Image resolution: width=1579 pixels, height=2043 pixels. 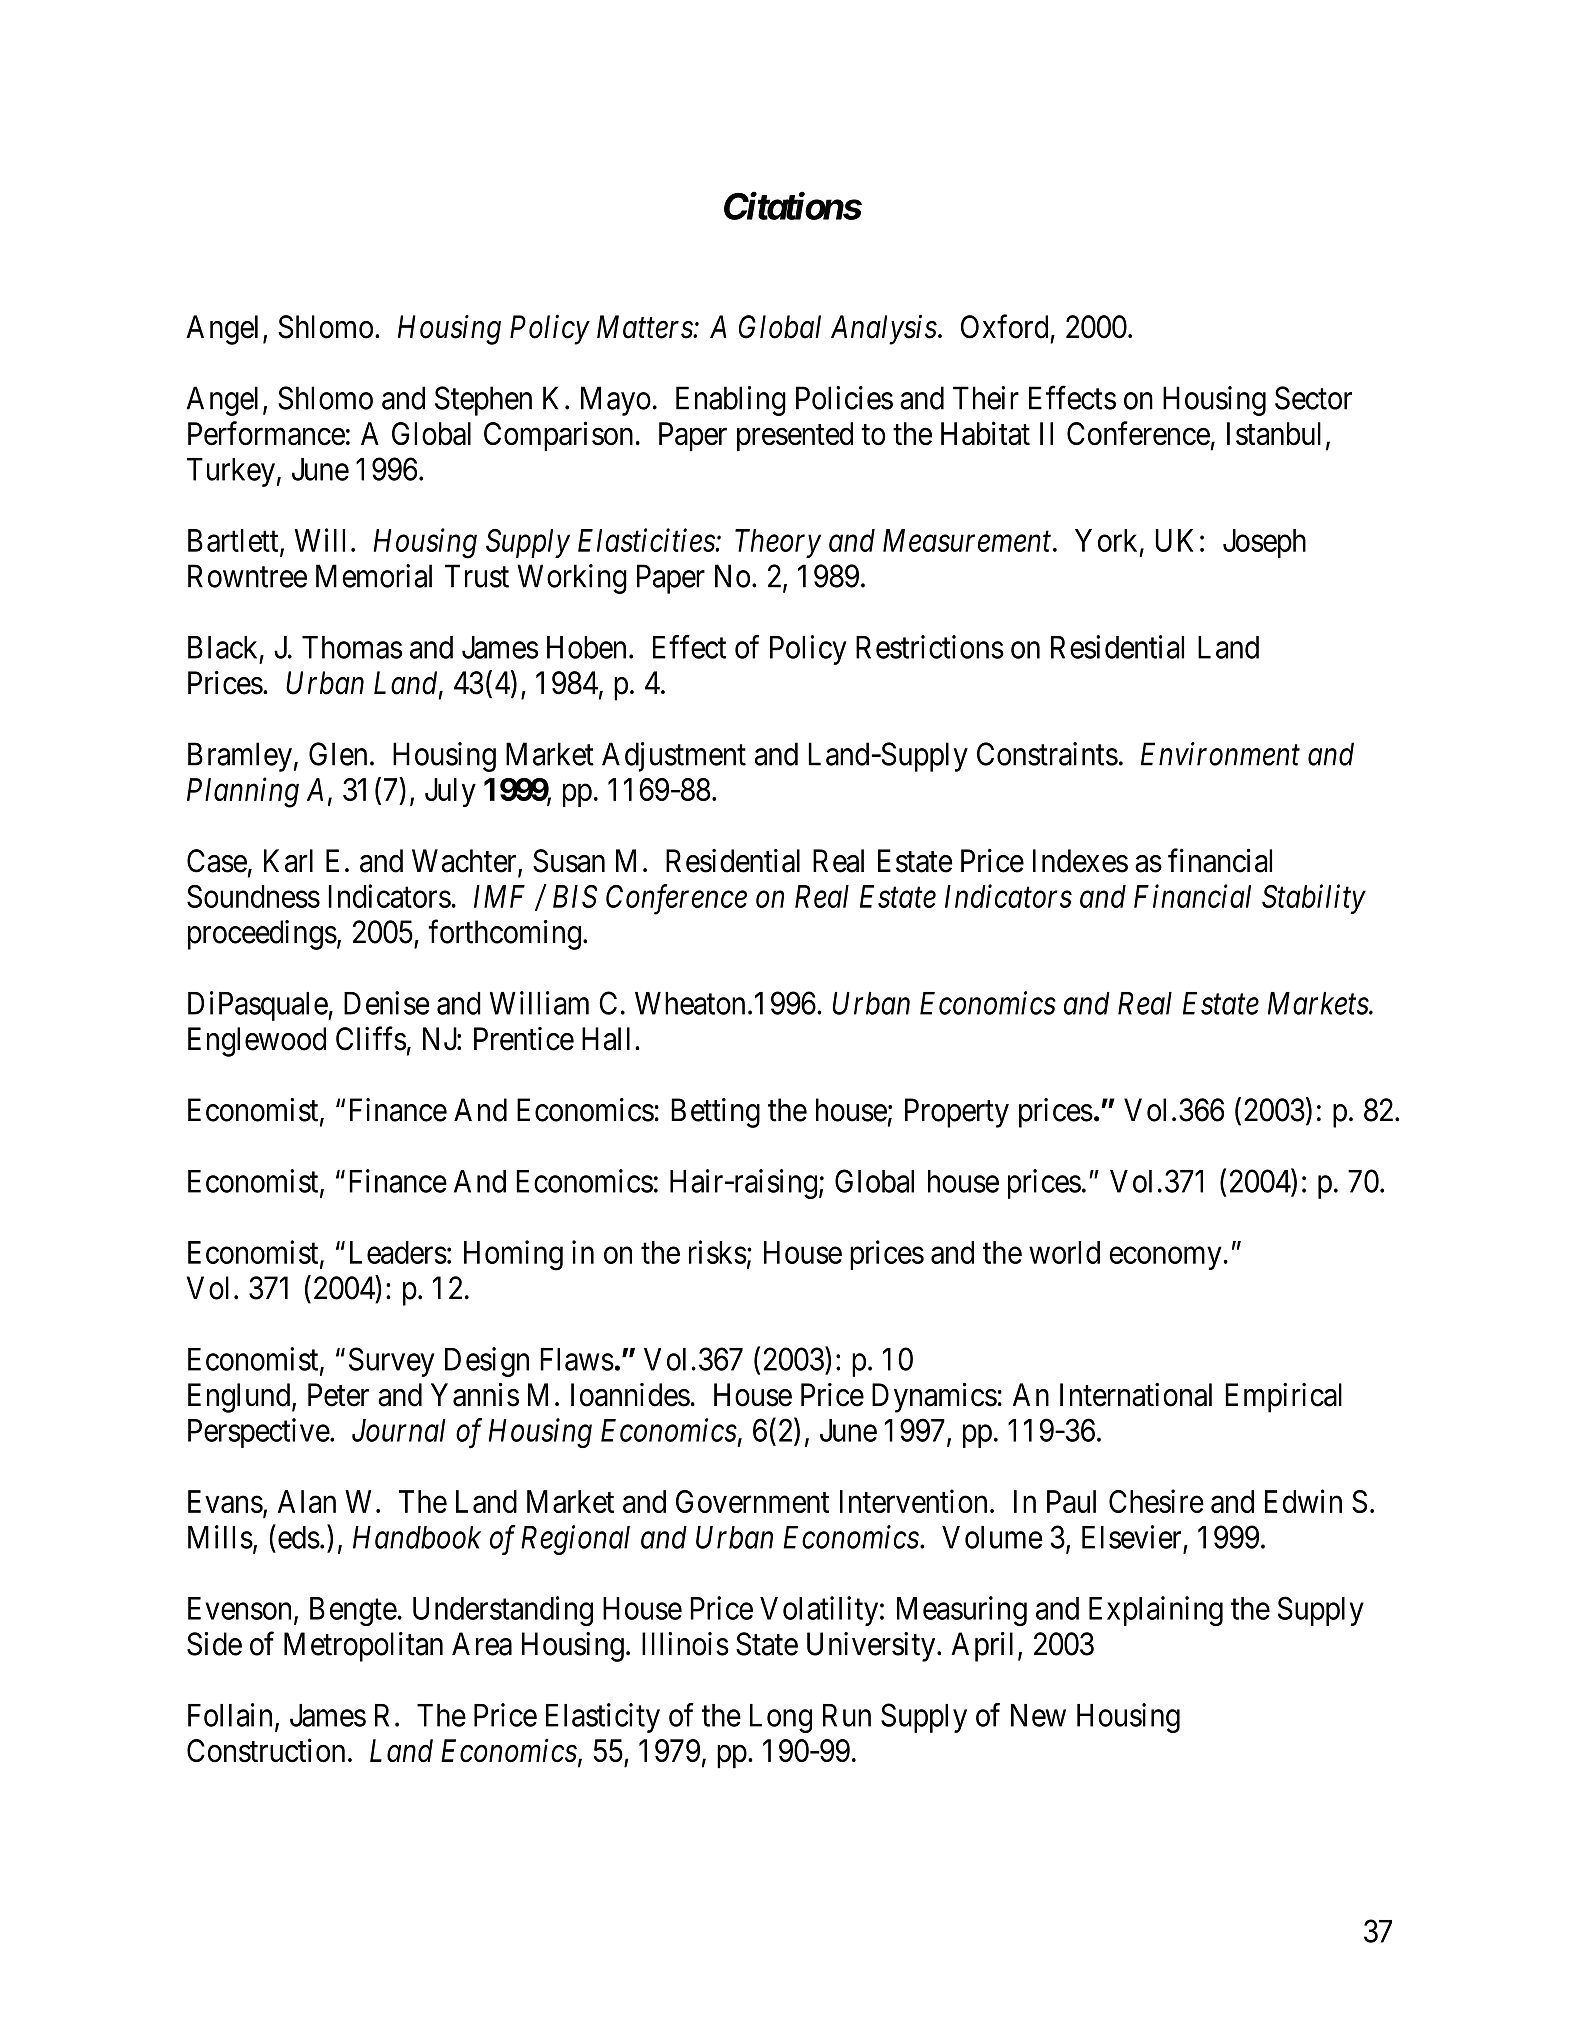 I want to click on Betting, so click(x=715, y=1113).
